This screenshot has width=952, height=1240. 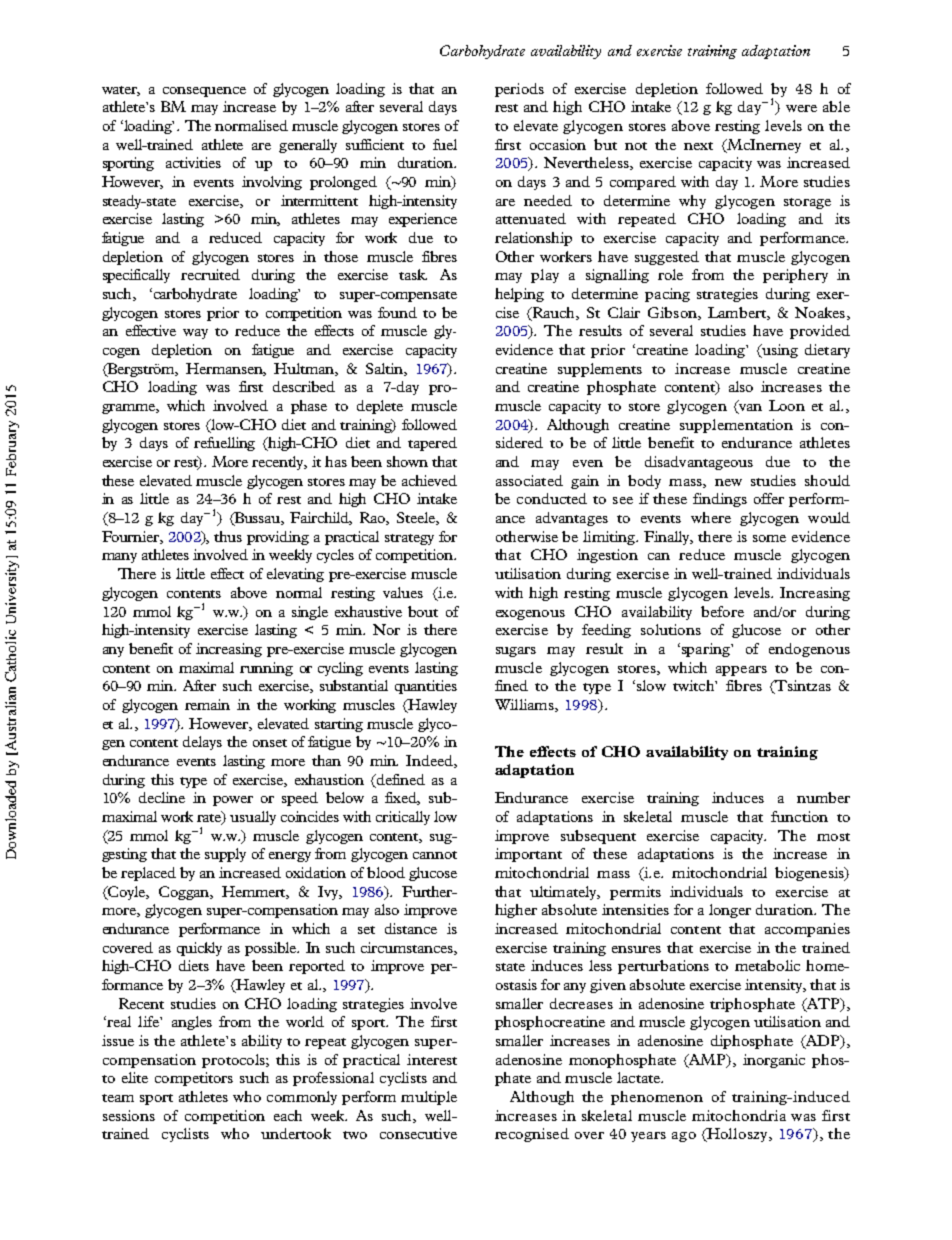 What do you see at coordinates (309, 407) in the screenshot?
I see `phase` at bounding box center [309, 407].
